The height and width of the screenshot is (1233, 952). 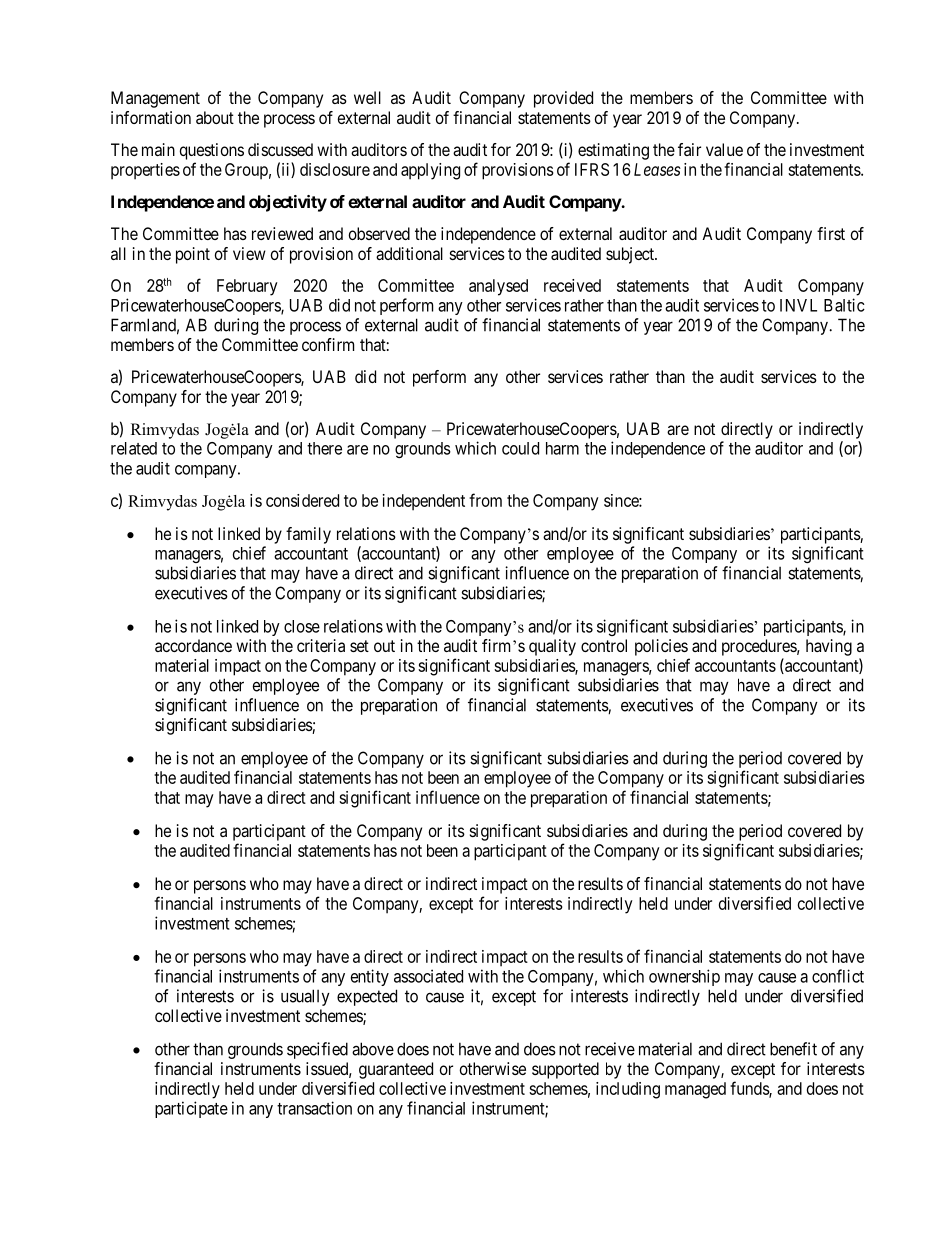 What do you see at coordinates (829, 647) in the screenshot?
I see `having` at bounding box center [829, 647].
